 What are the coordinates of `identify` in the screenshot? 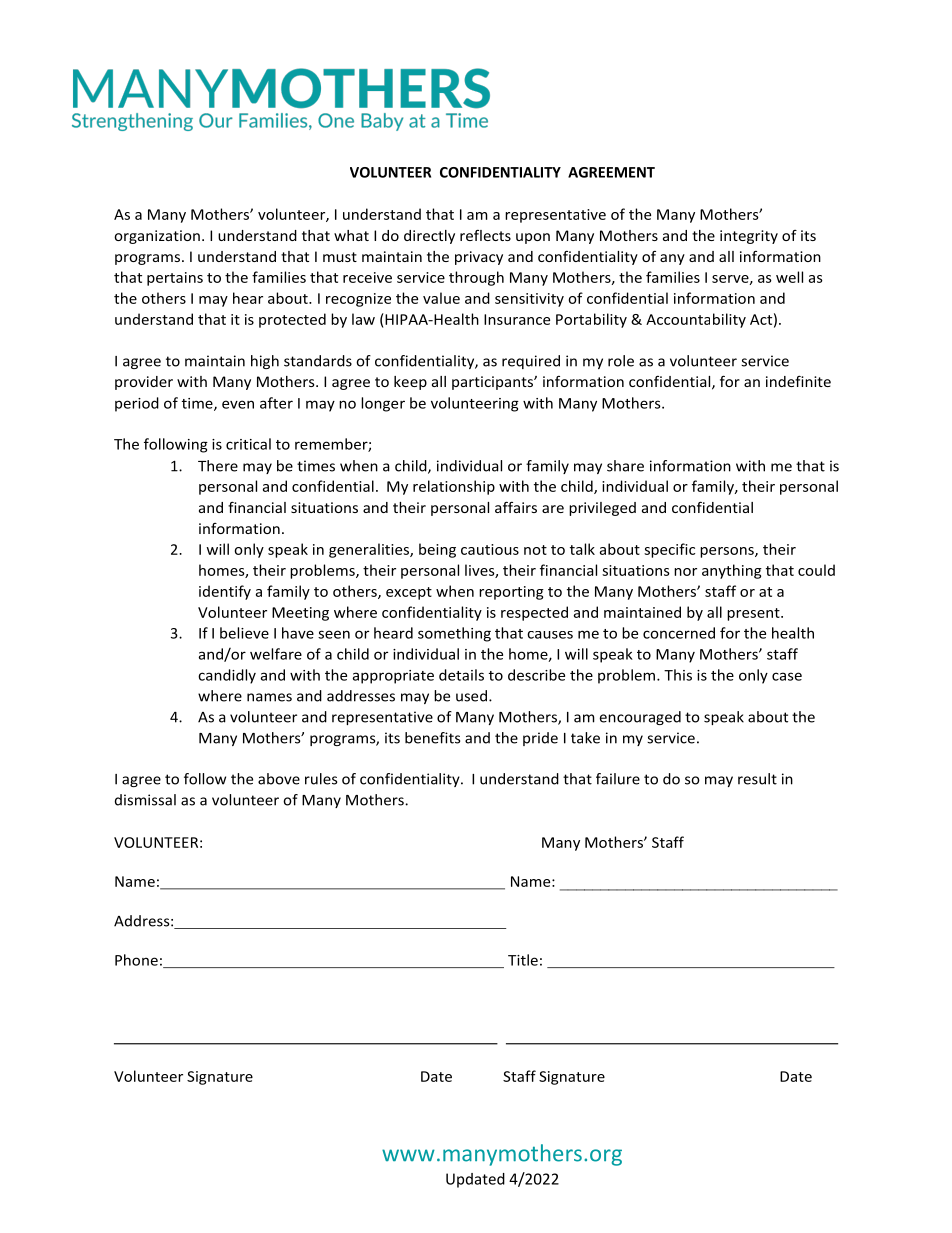 It's located at (225, 592).
